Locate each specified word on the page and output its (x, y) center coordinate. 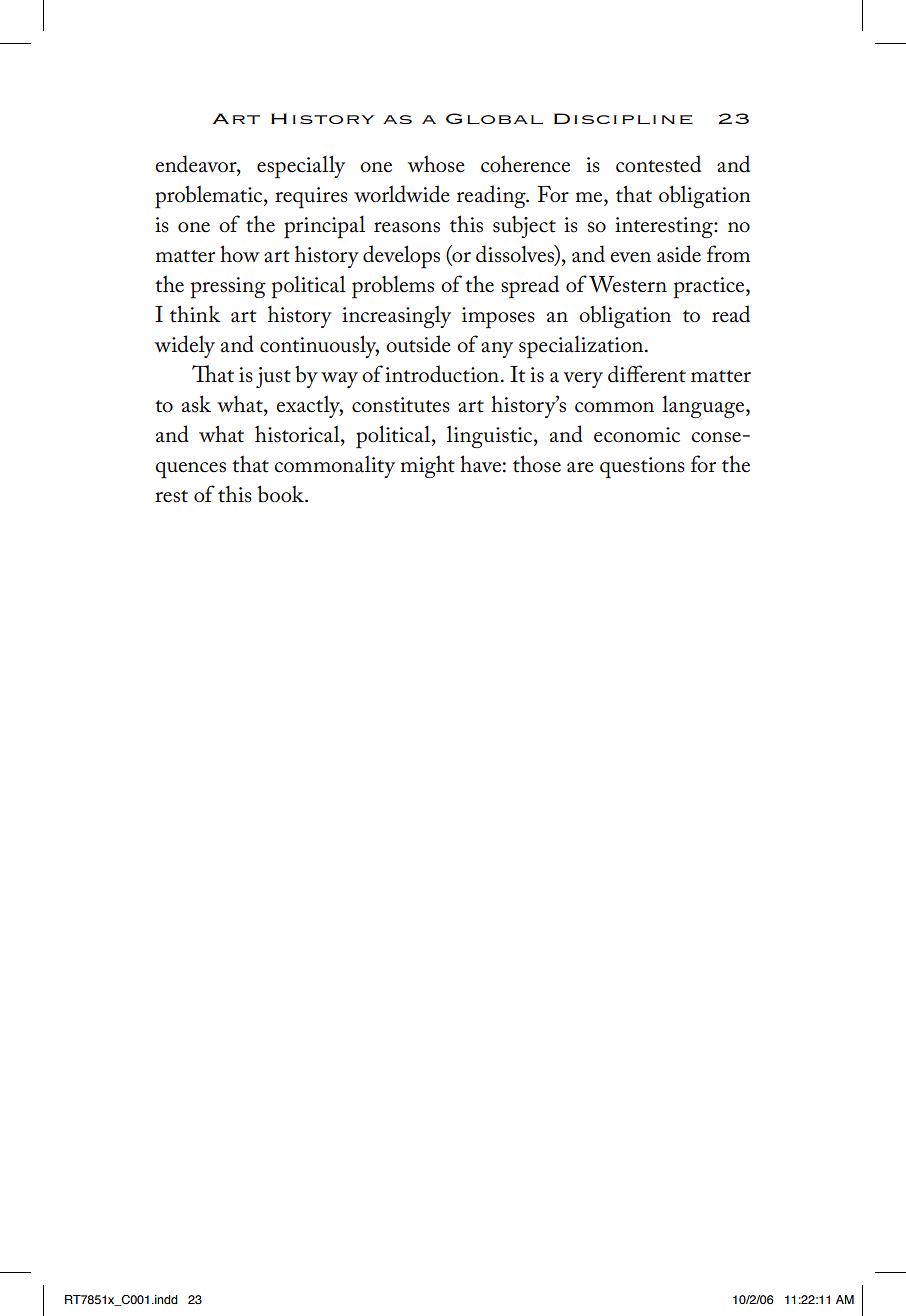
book (282, 494)
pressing (228, 288)
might (428, 466)
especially (301, 167)
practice (710, 288)
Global (494, 118)
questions (642, 468)
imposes (498, 318)
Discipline (623, 118)
